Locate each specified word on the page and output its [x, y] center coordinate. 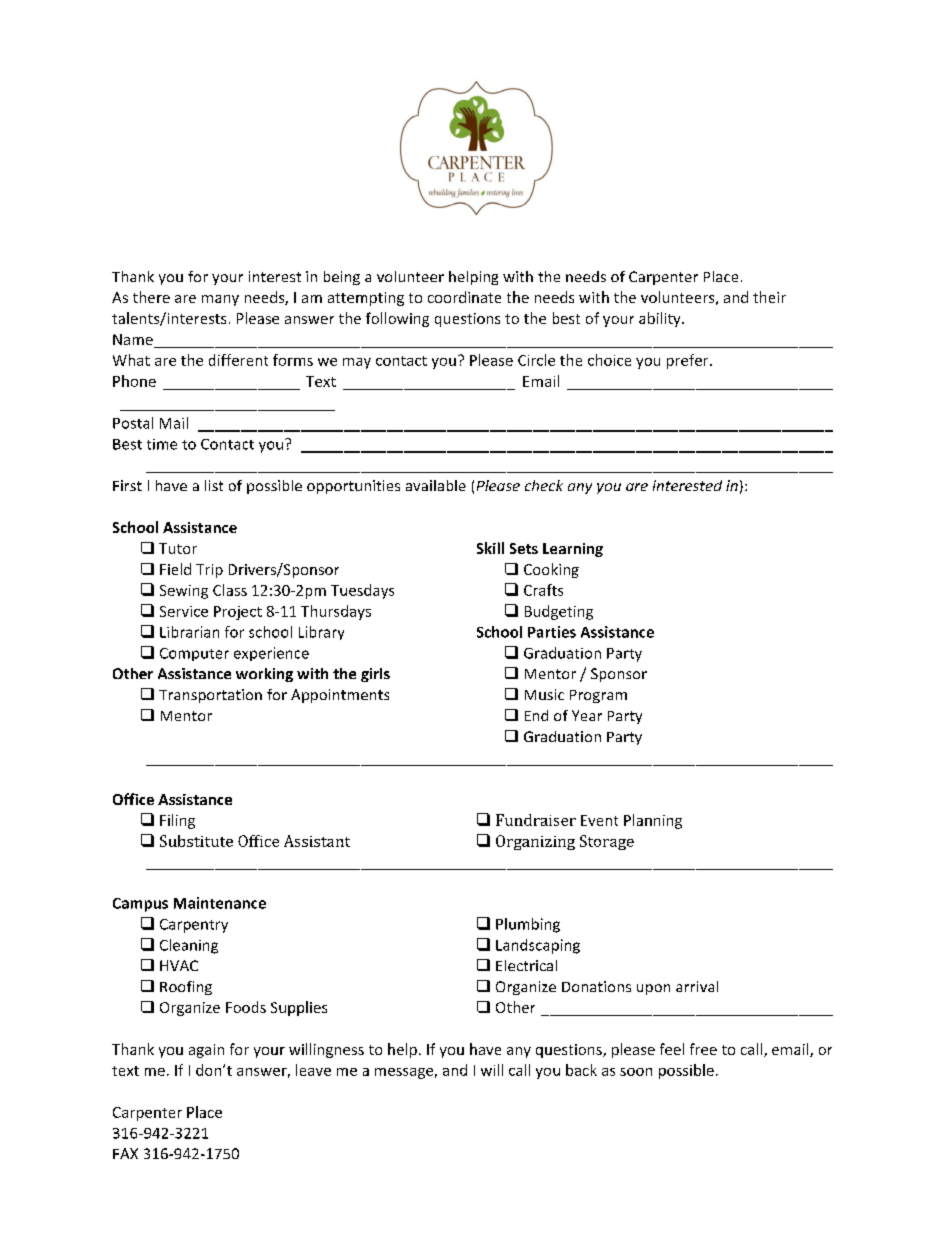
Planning [653, 821]
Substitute [196, 841]
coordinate [464, 297]
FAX [125, 1153]
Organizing [535, 842]
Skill [490, 548]
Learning [573, 550]
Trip [209, 571]
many [220, 300]
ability [661, 319]
